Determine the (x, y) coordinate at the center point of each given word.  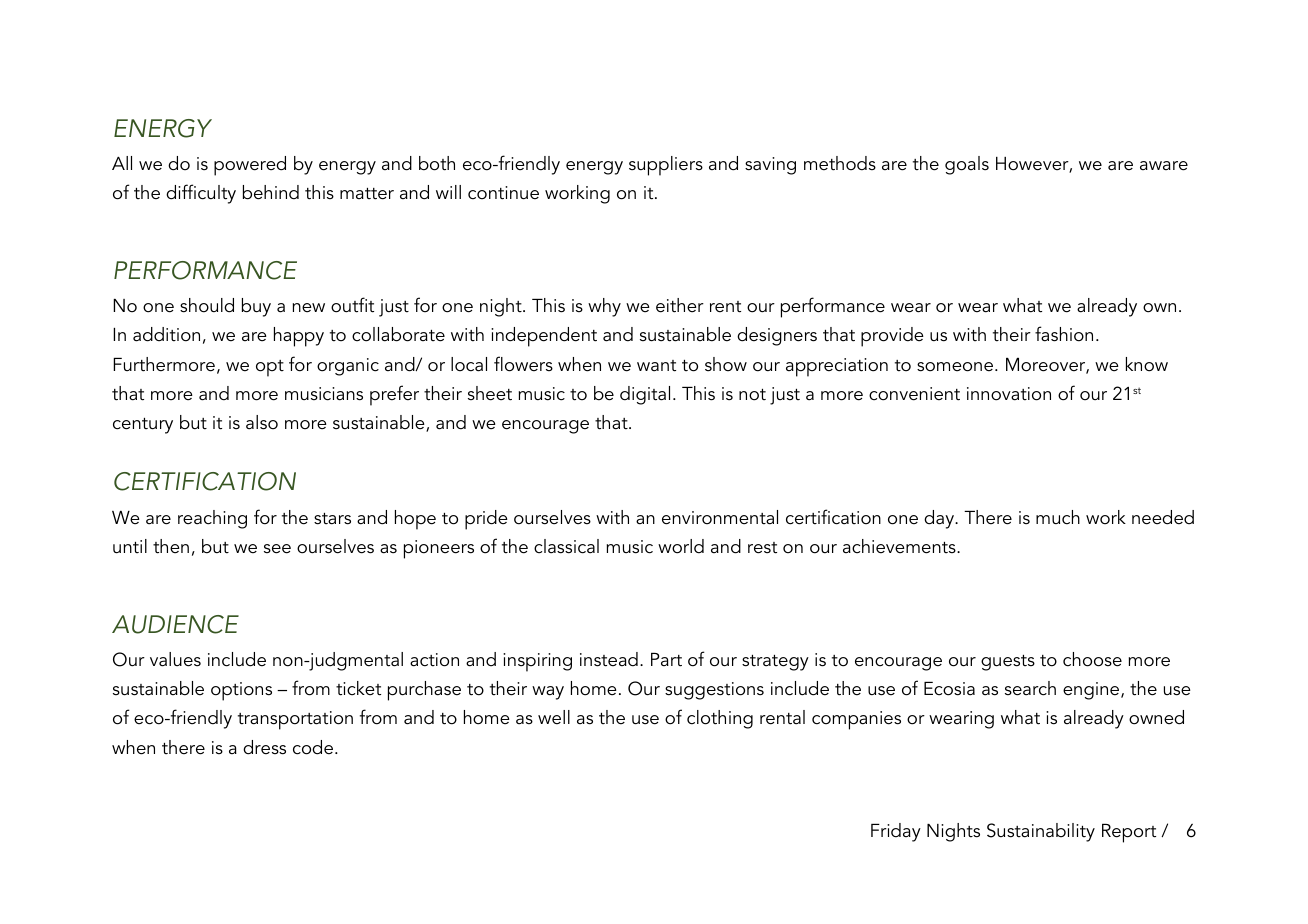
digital (645, 395)
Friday (896, 832)
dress (264, 747)
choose (1092, 659)
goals (967, 165)
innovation (1009, 394)
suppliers (666, 166)
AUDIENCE (175, 624)
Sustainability (1041, 832)
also (262, 422)
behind (271, 192)
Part (666, 660)
